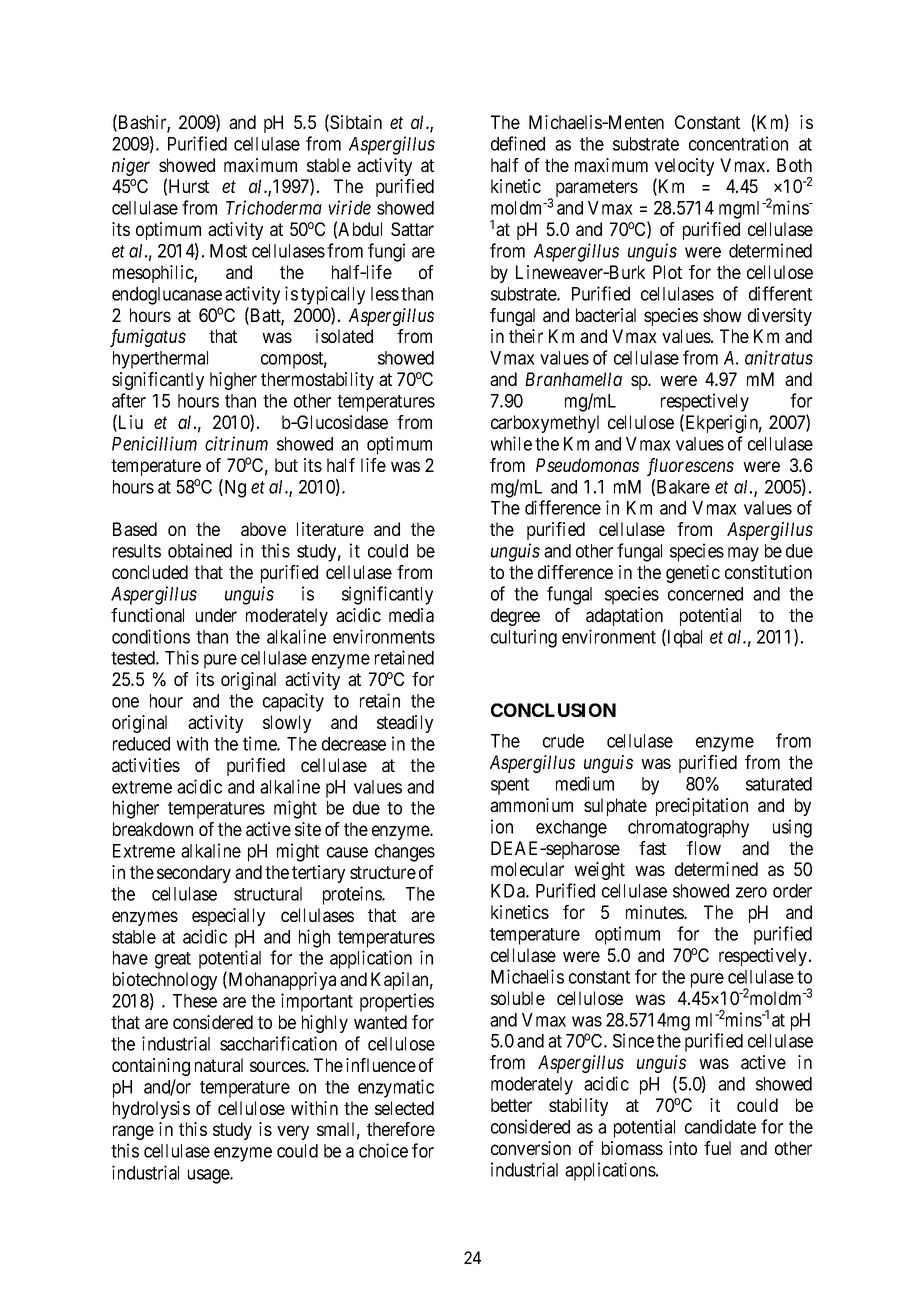  I want to click on better, so click(511, 1105).
